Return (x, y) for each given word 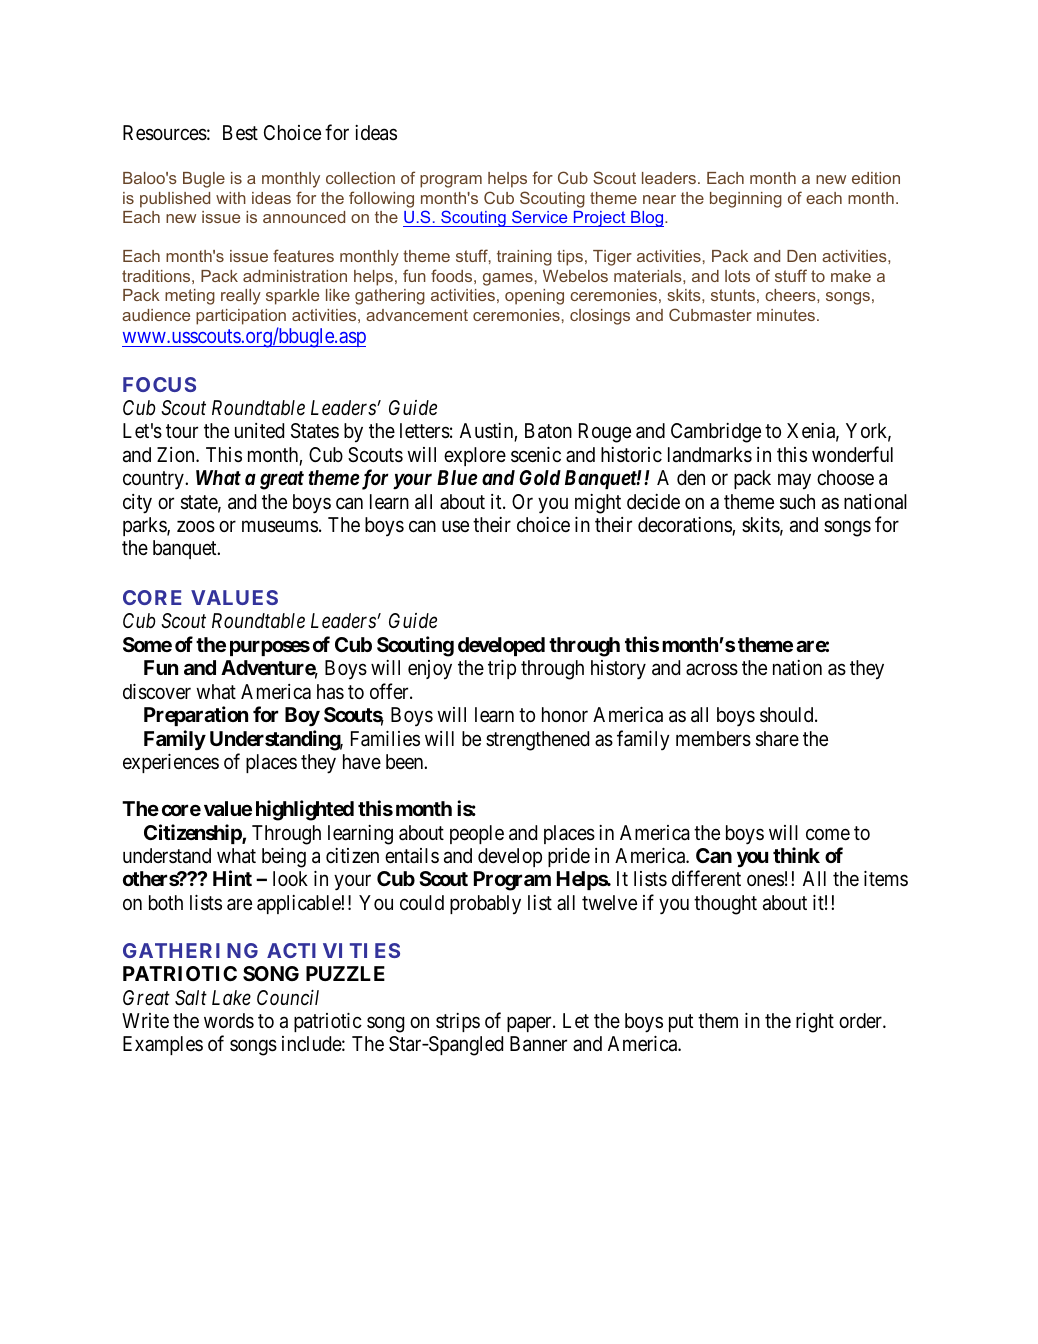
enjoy (430, 670)
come (828, 834)
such (797, 502)
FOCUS (159, 384)
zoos (196, 527)
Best (240, 132)
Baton (548, 431)
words (229, 1021)
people (477, 834)
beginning (746, 200)
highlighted (305, 810)
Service (539, 216)
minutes (786, 315)
